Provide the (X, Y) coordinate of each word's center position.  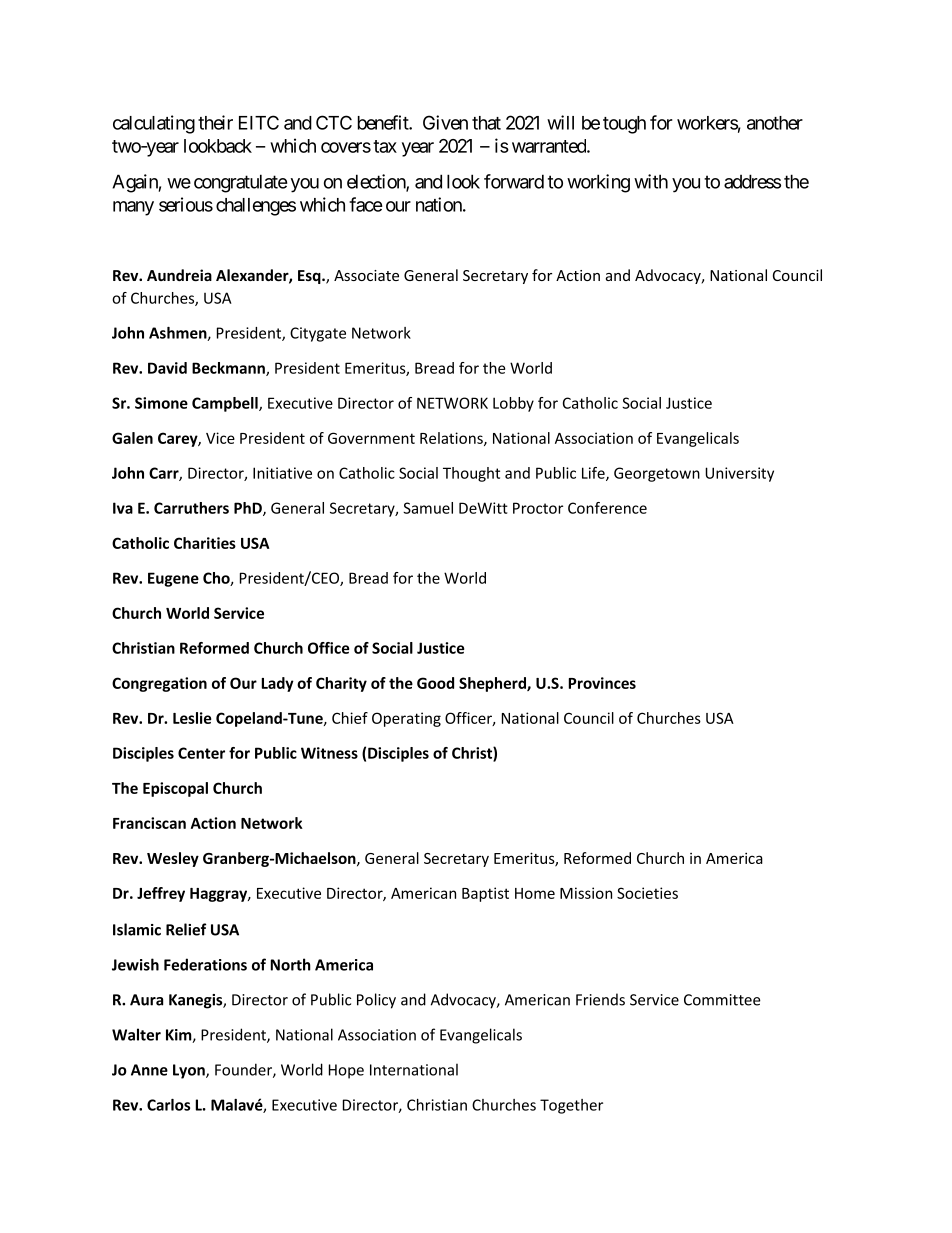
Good (435, 683)
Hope (346, 1071)
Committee (722, 1000)
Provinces (602, 683)
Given (445, 122)
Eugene (173, 579)
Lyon (190, 1071)
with (651, 181)
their (215, 122)
